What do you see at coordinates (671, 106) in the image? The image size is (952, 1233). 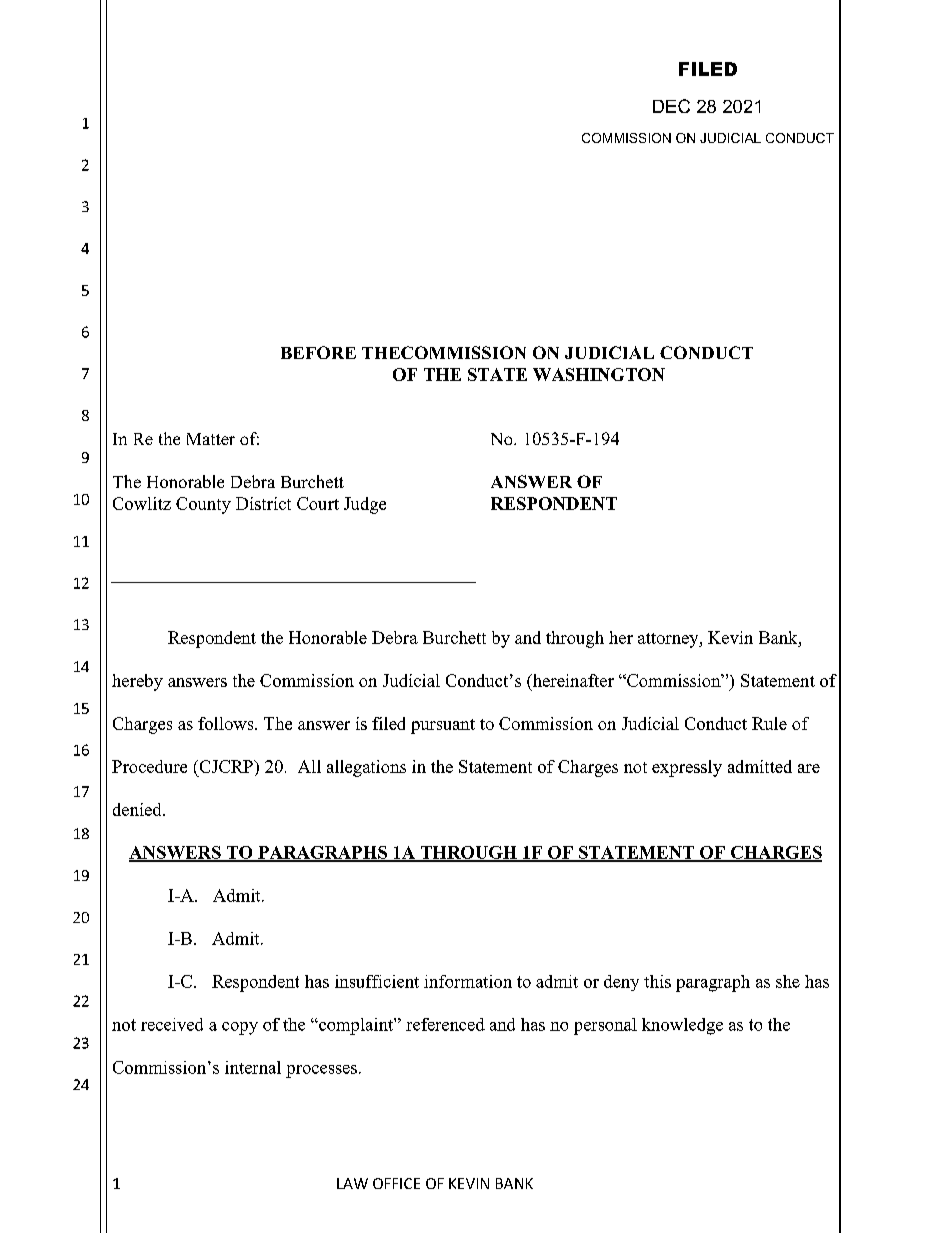 I see `DEC` at bounding box center [671, 106].
